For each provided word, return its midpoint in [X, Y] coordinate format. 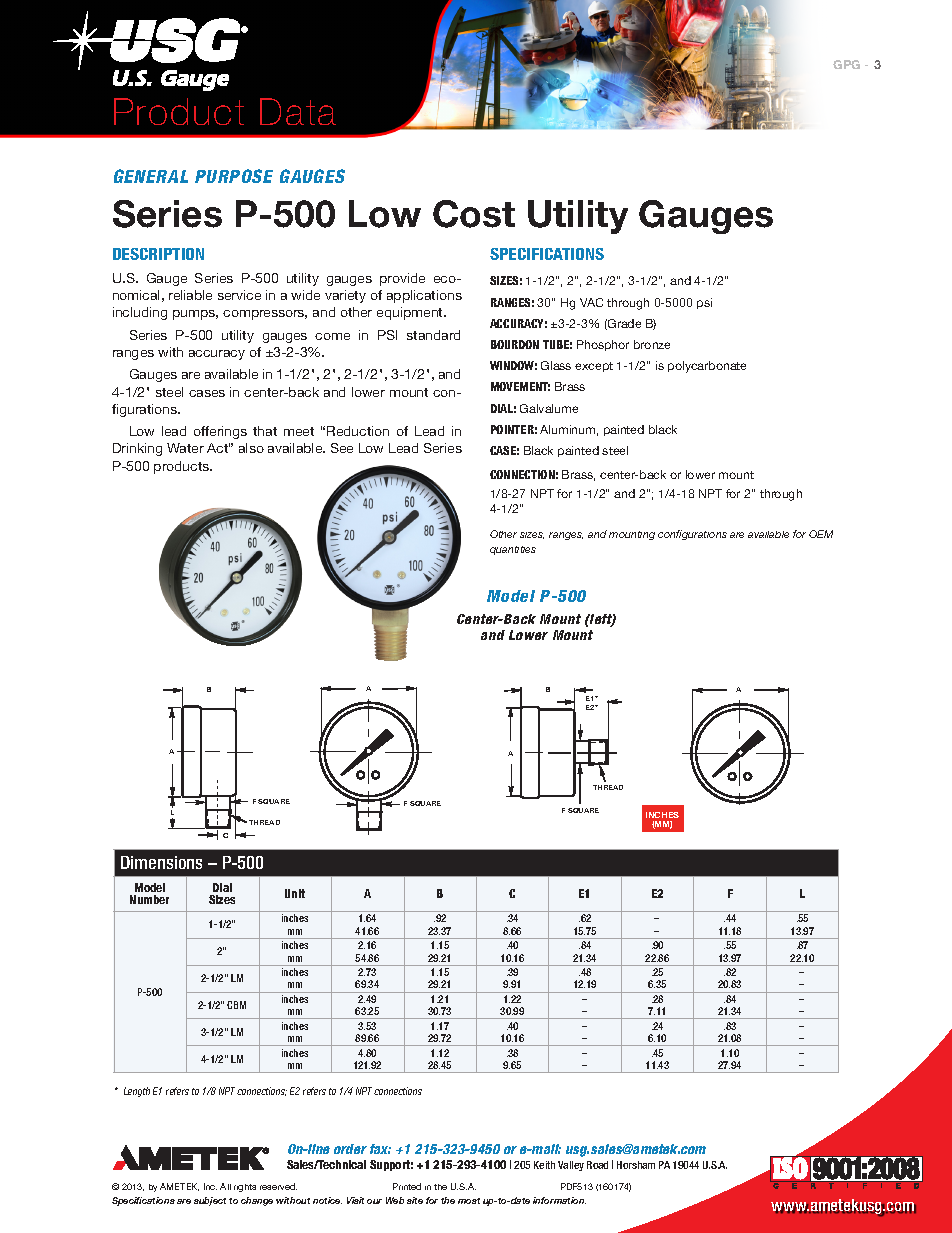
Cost [474, 214]
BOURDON [515, 344]
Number [149, 899]
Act [218, 448]
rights [245, 1188]
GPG [846, 64]
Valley [571, 1166]
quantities [513, 550]
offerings [220, 432]
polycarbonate [707, 367]
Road [597, 1165]
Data [298, 111]
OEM [821, 534]
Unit [295, 893]
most [469, 1201]
